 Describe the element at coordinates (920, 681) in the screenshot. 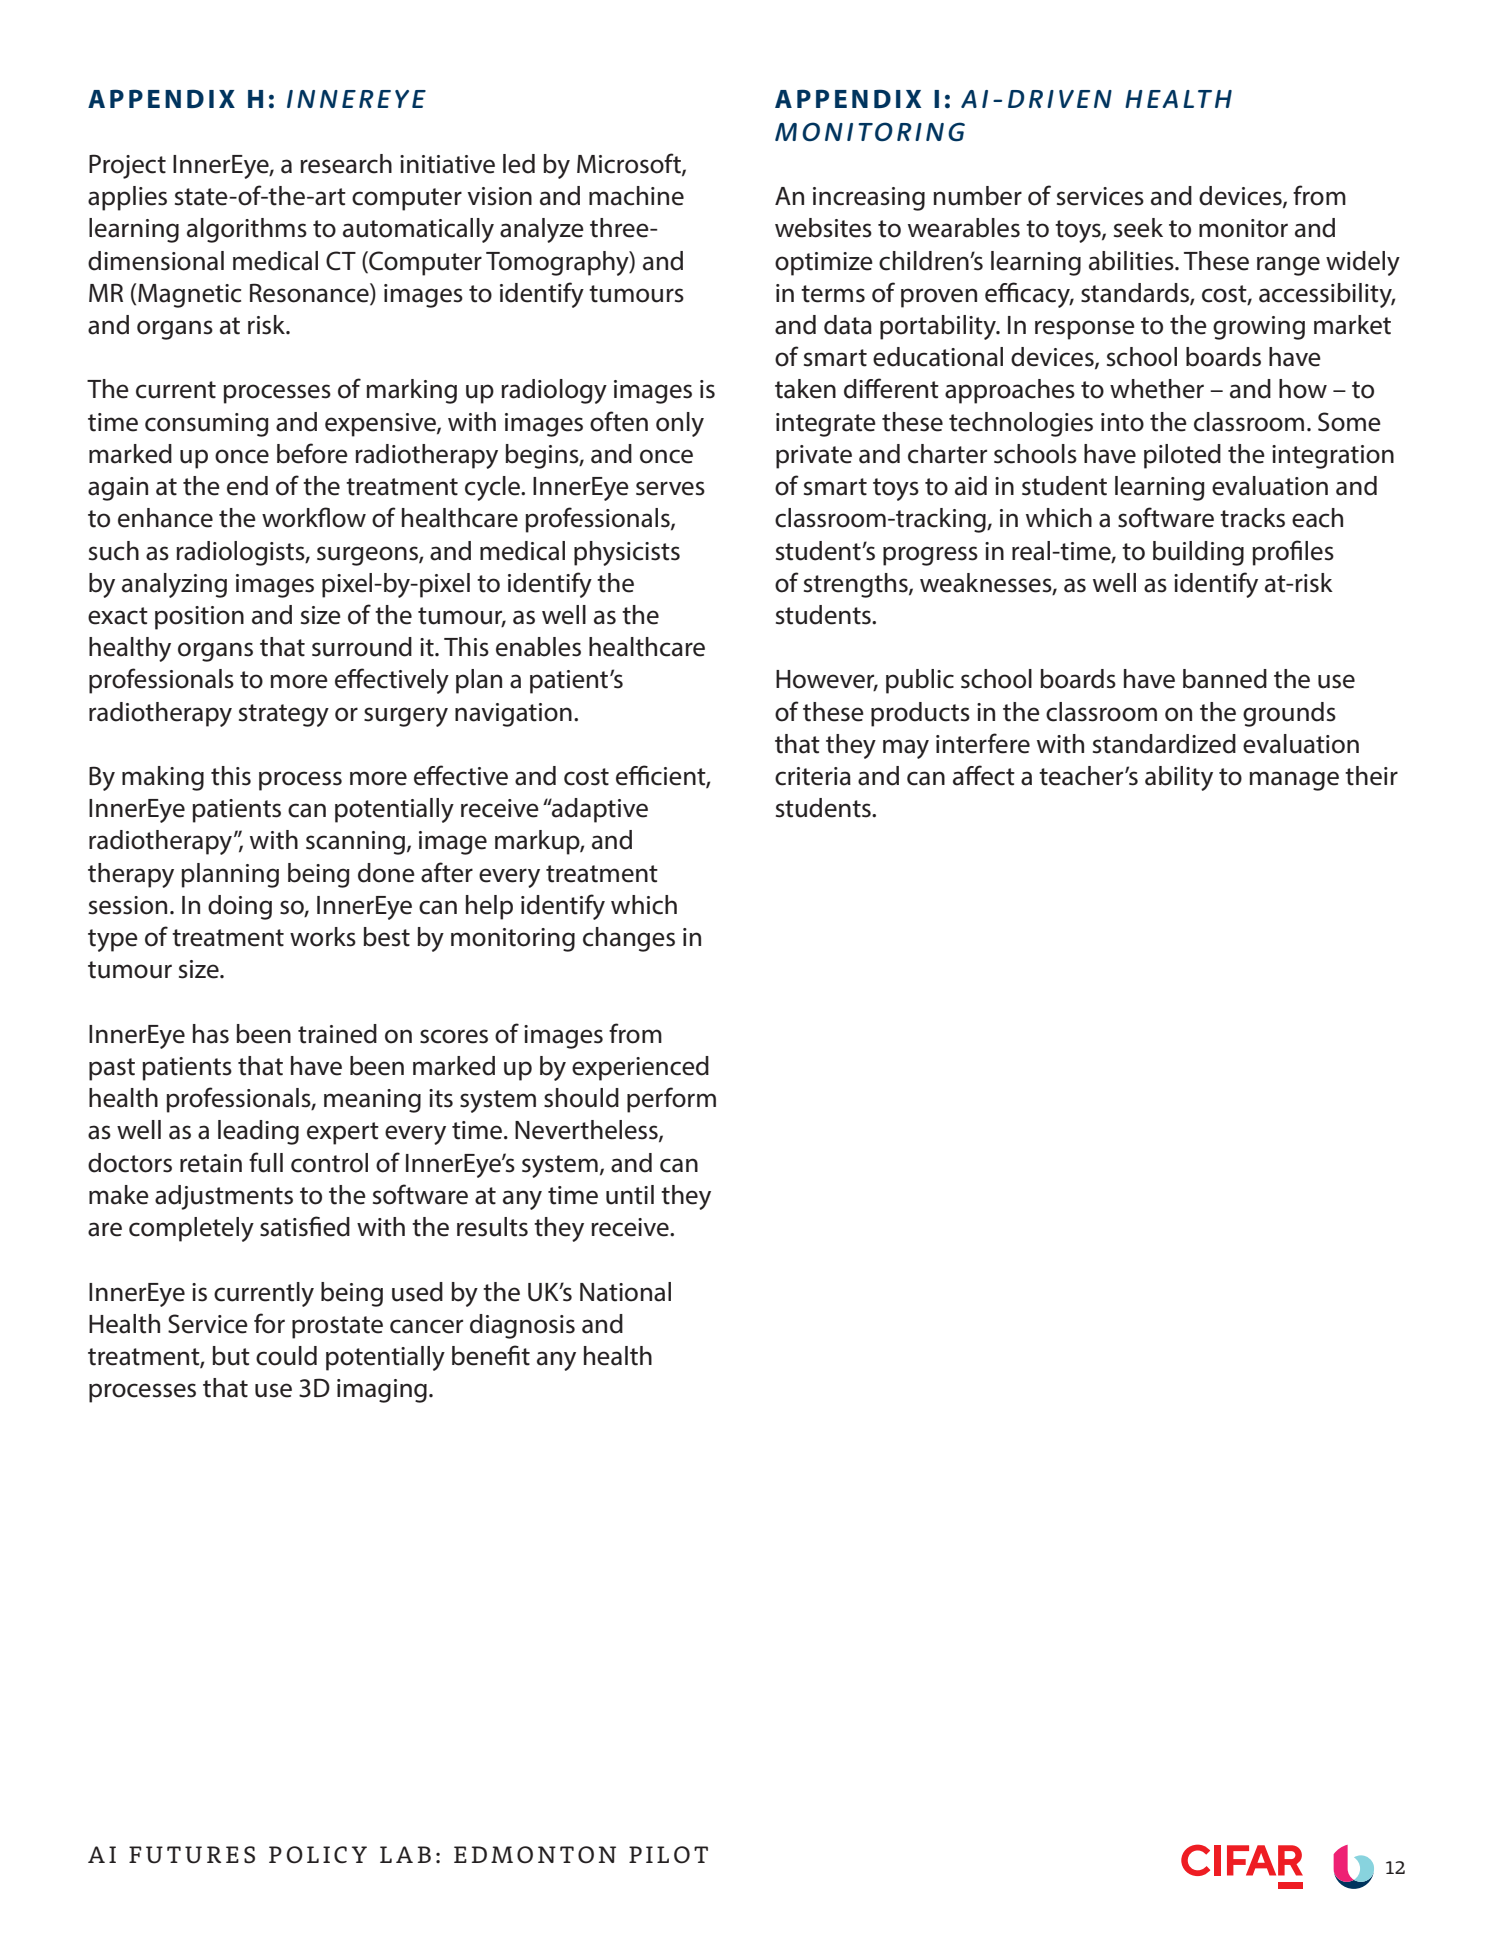

I see `public` at that location.
